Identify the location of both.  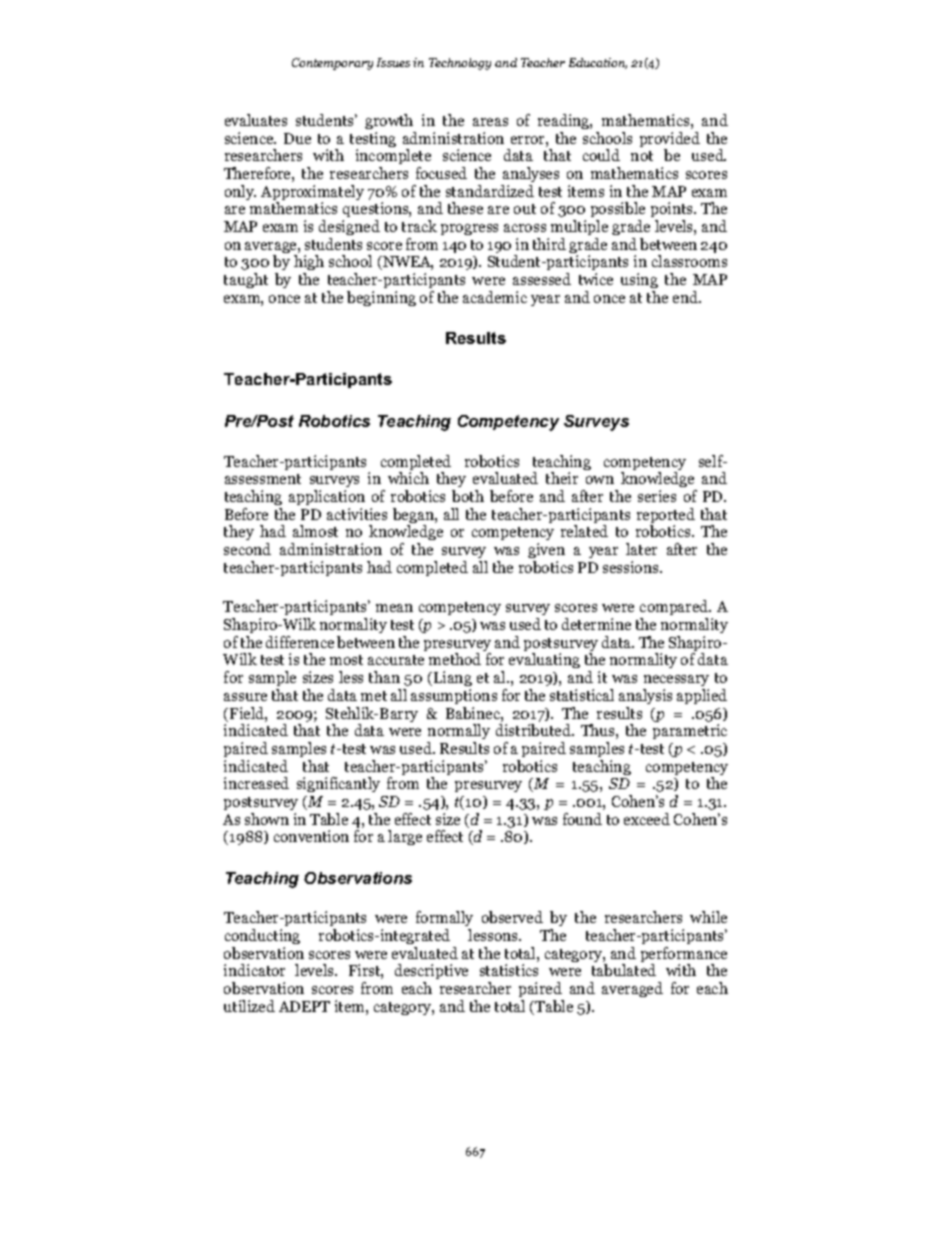
(468, 496).
